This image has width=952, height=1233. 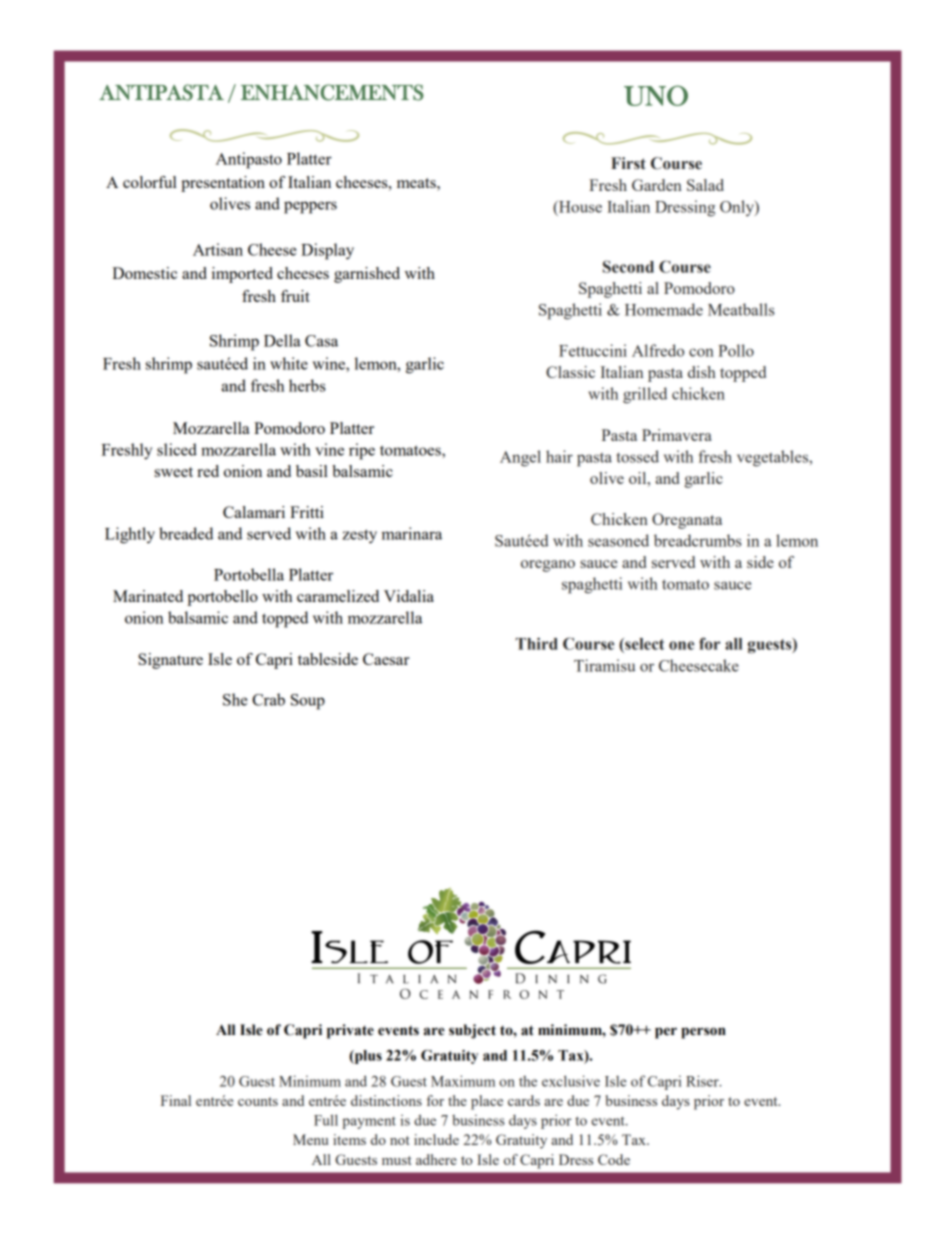 What do you see at coordinates (222, 598) in the image?
I see `portobello` at bounding box center [222, 598].
